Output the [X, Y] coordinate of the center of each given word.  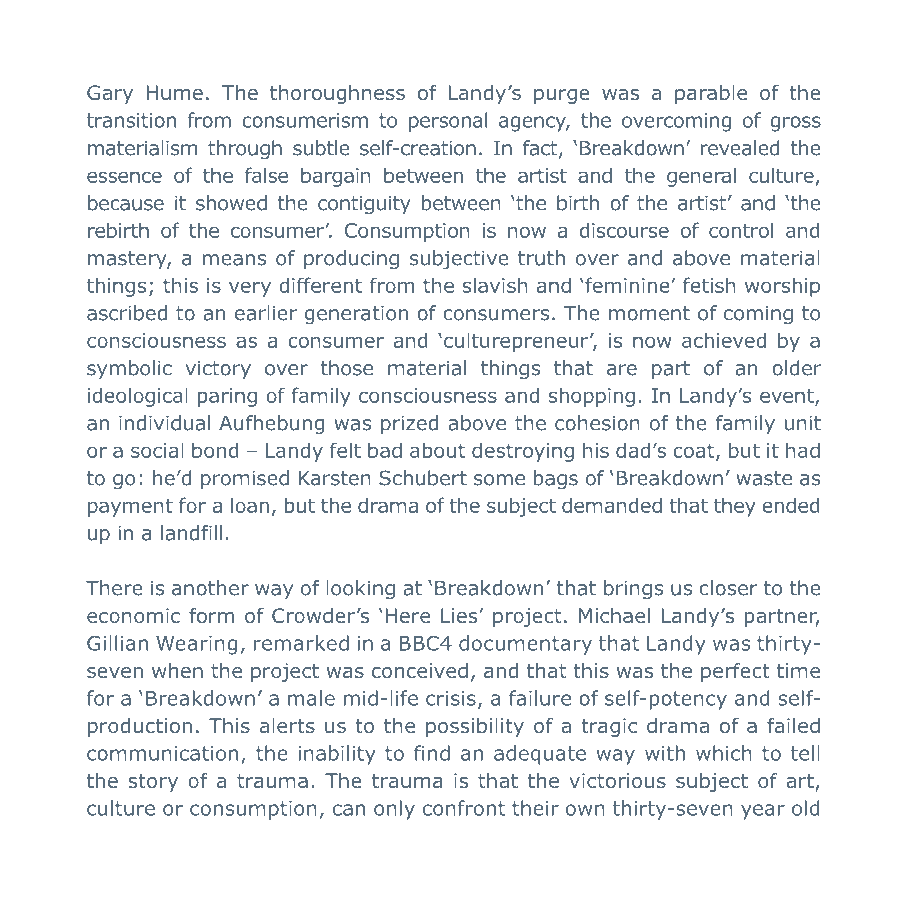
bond [215, 450]
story [153, 783]
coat [695, 452]
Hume [174, 92]
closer [728, 588]
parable [711, 94]
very [250, 289]
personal [448, 122]
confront [464, 808]
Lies [459, 615]
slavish [495, 285]
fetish [709, 285]
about [437, 450]
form [211, 615]
